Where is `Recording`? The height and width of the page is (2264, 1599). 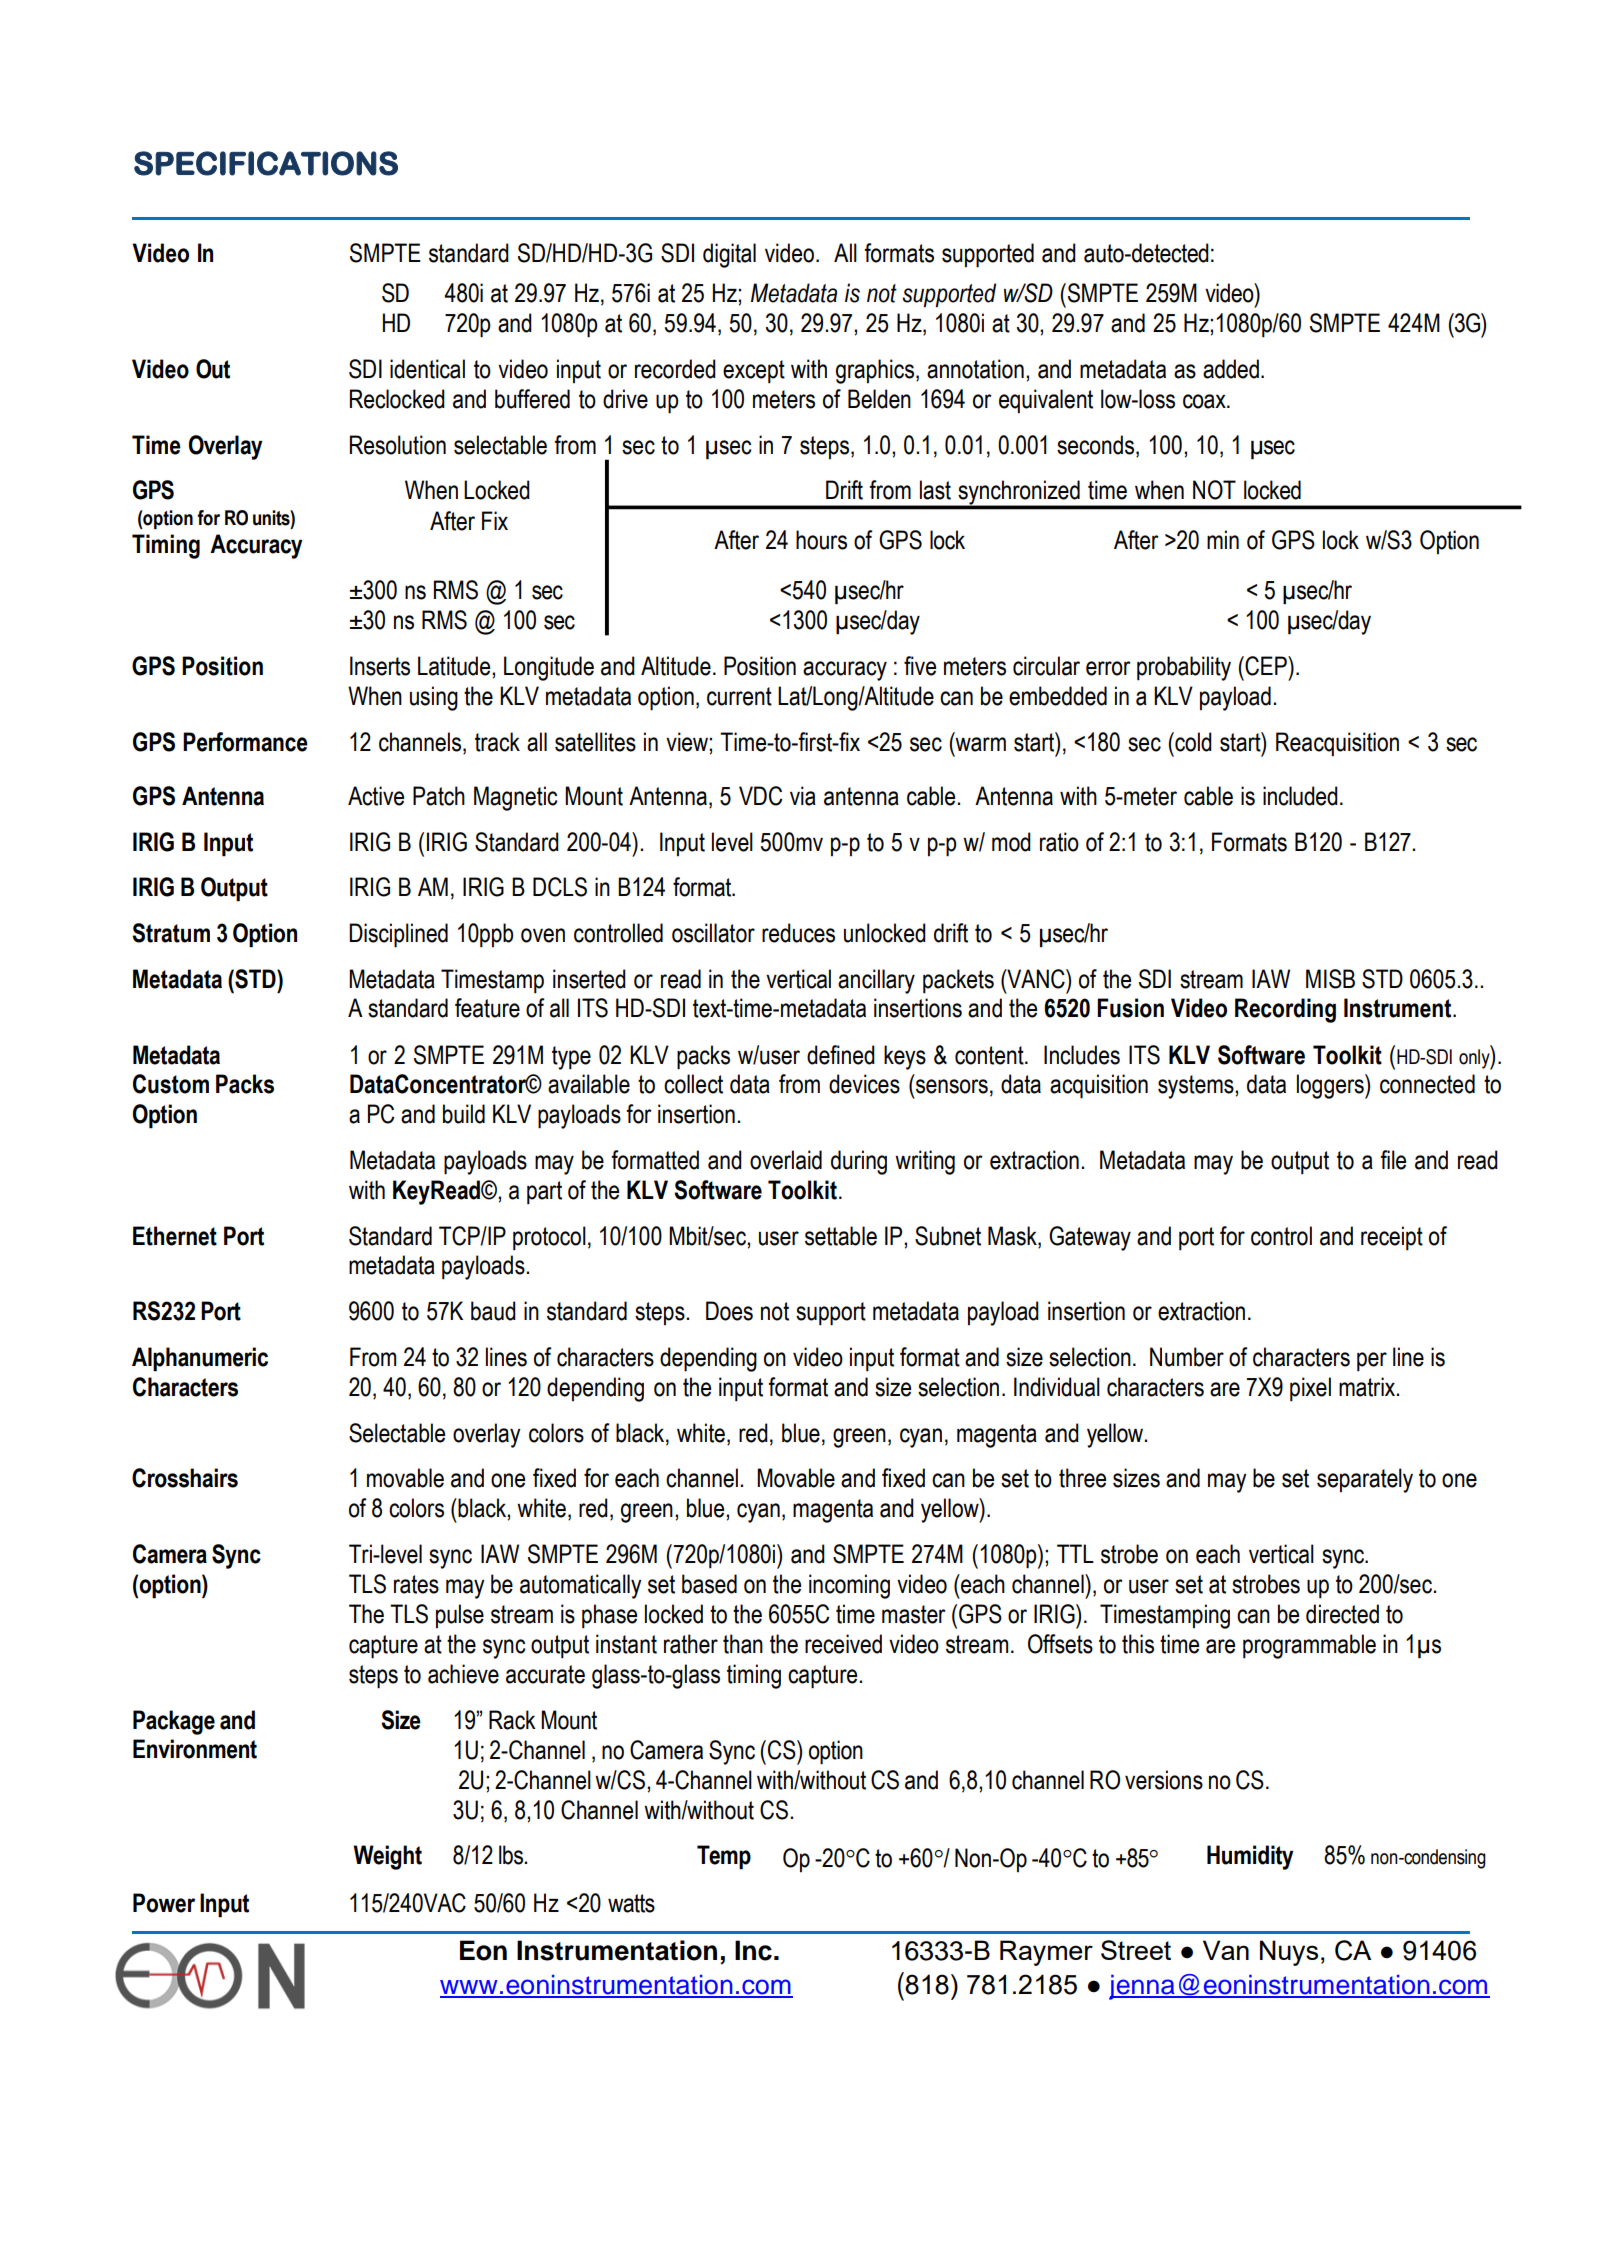
Recording is located at coordinates (1285, 1010).
